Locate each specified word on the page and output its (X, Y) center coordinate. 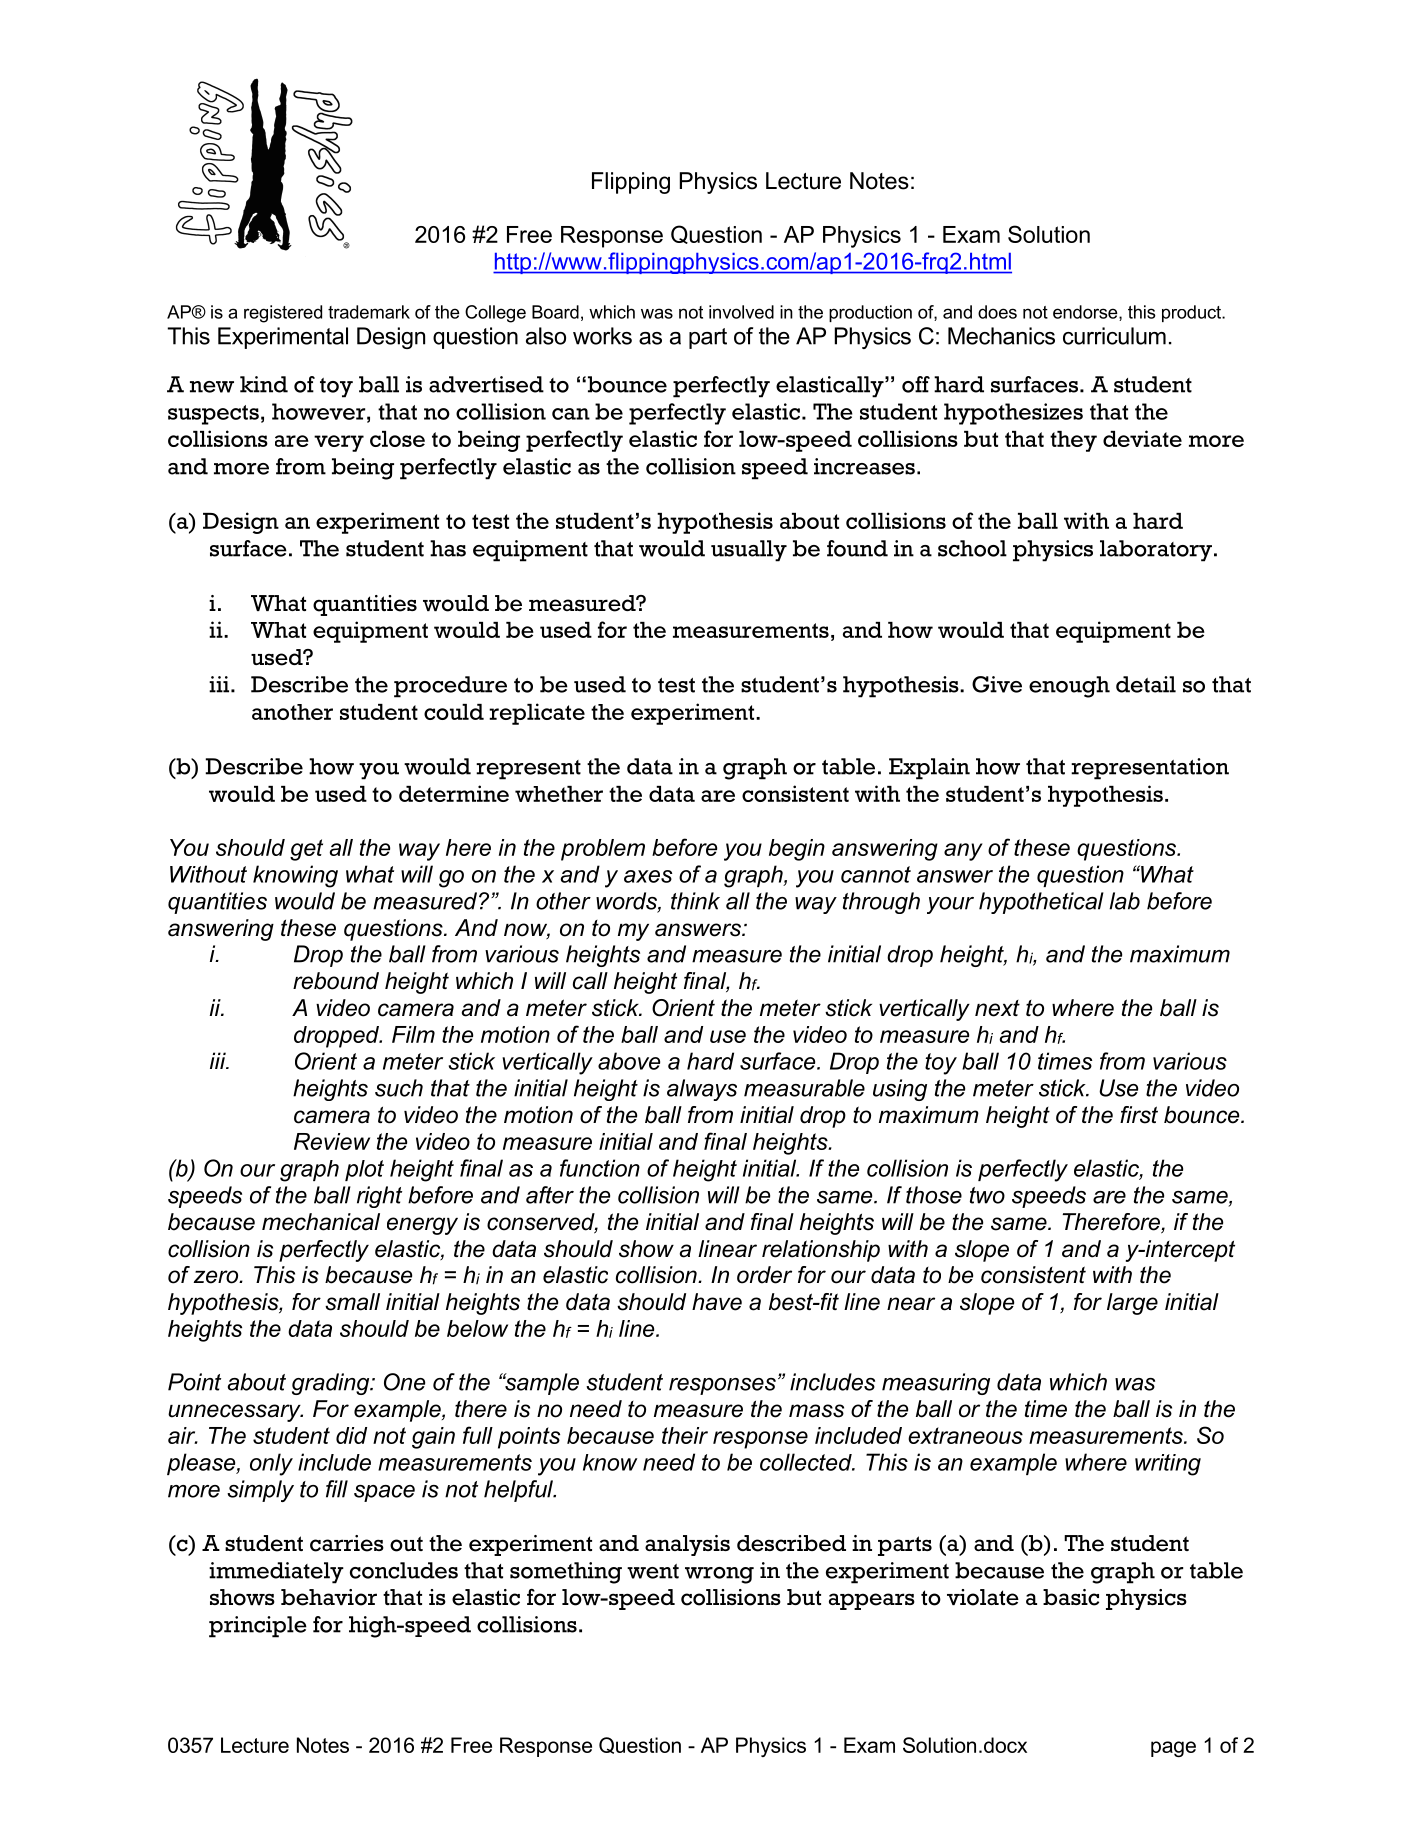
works (602, 336)
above (629, 1061)
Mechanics (1001, 336)
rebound (336, 981)
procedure (450, 687)
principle (258, 1627)
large (1132, 1304)
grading (332, 1384)
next (997, 1008)
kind (264, 384)
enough (1069, 687)
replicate (537, 714)
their (685, 1435)
